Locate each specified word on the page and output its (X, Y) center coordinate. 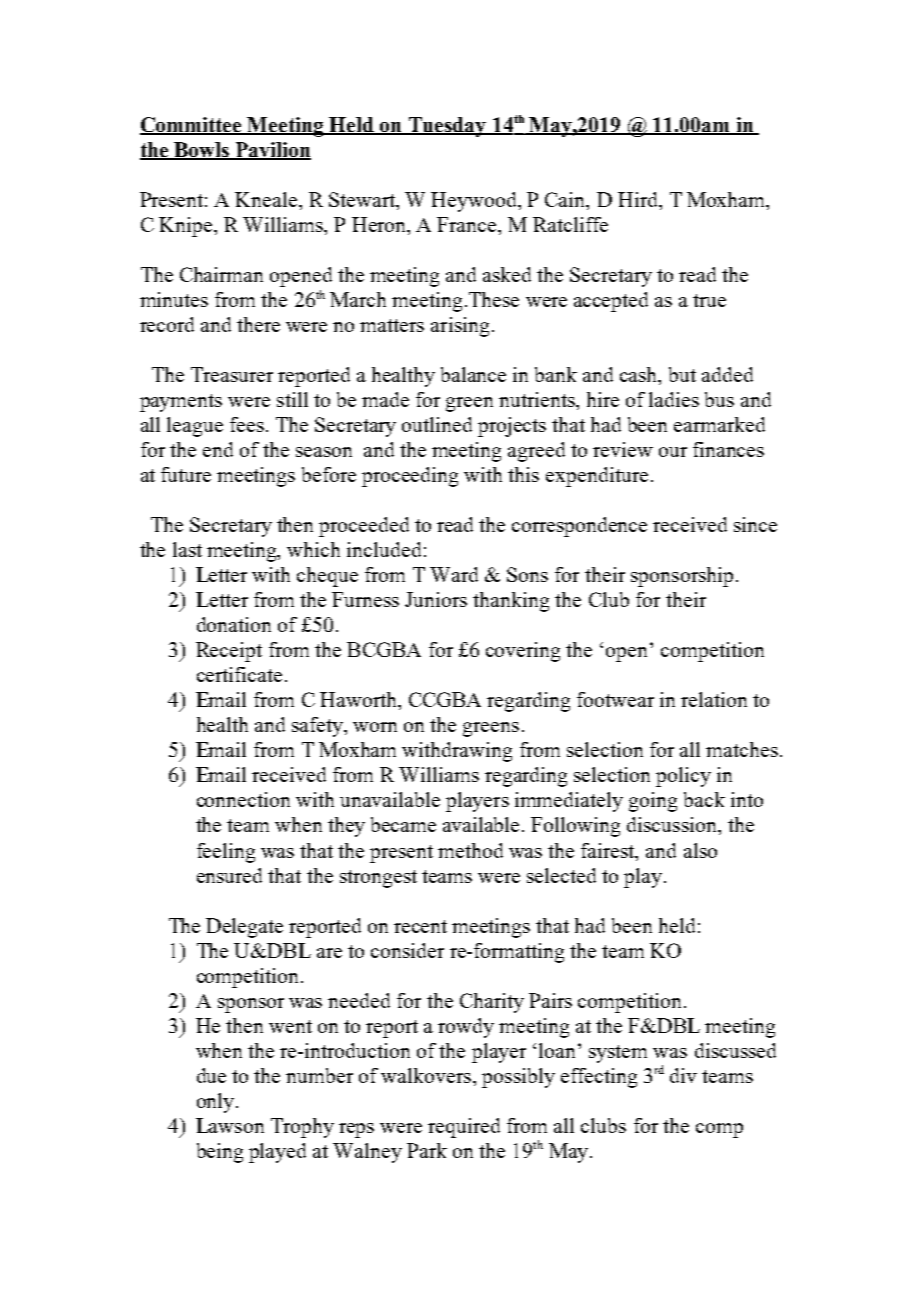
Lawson (230, 1125)
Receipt (229, 652)
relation (714, 699)
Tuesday (447, 127)
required (464, 1128)
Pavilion (272, 151)
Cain (566, 201)
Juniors (436, 599)
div (683, 1075)
